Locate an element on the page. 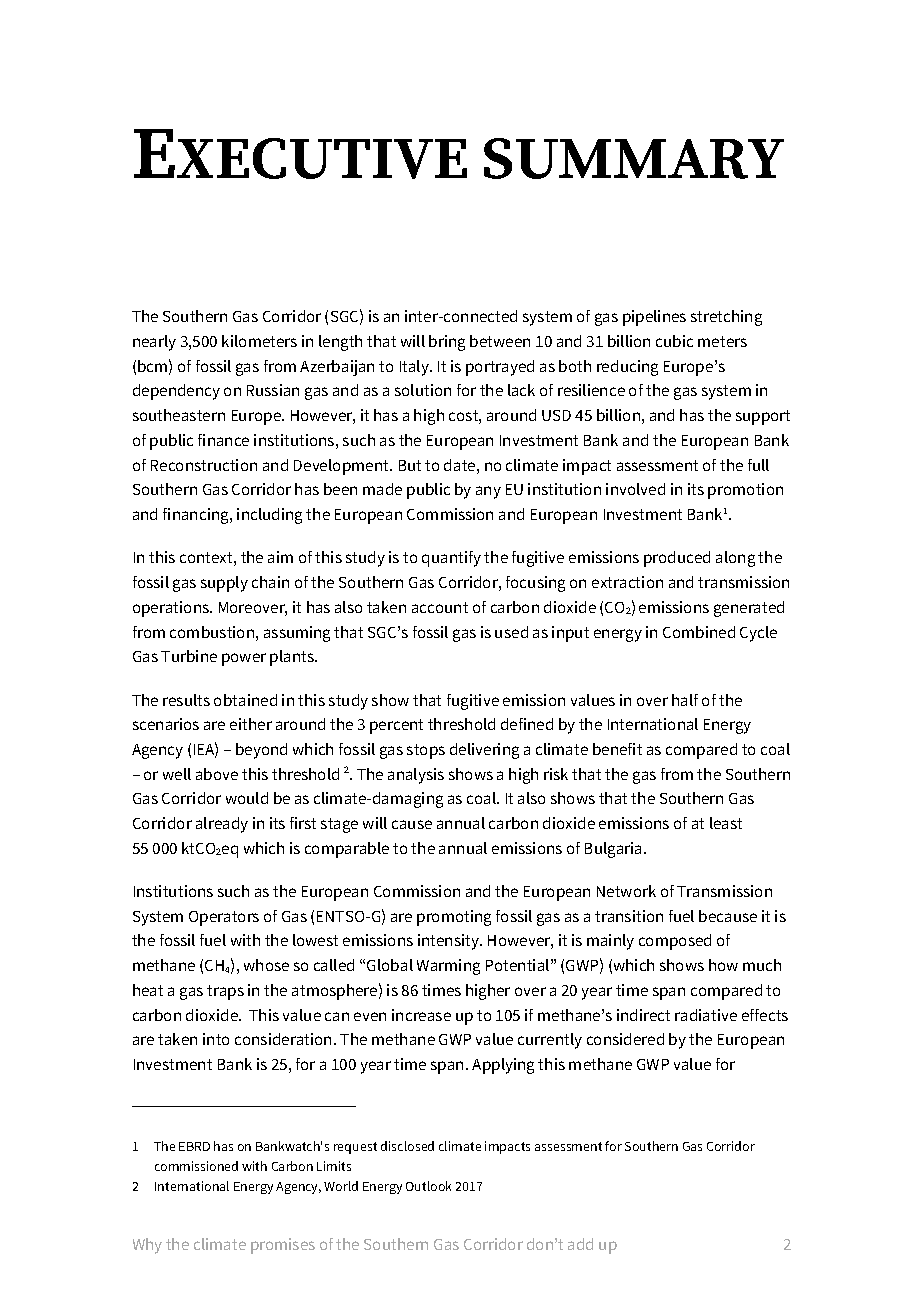 The image size is (924, 1308). half is located at coordinates (685, 700).
